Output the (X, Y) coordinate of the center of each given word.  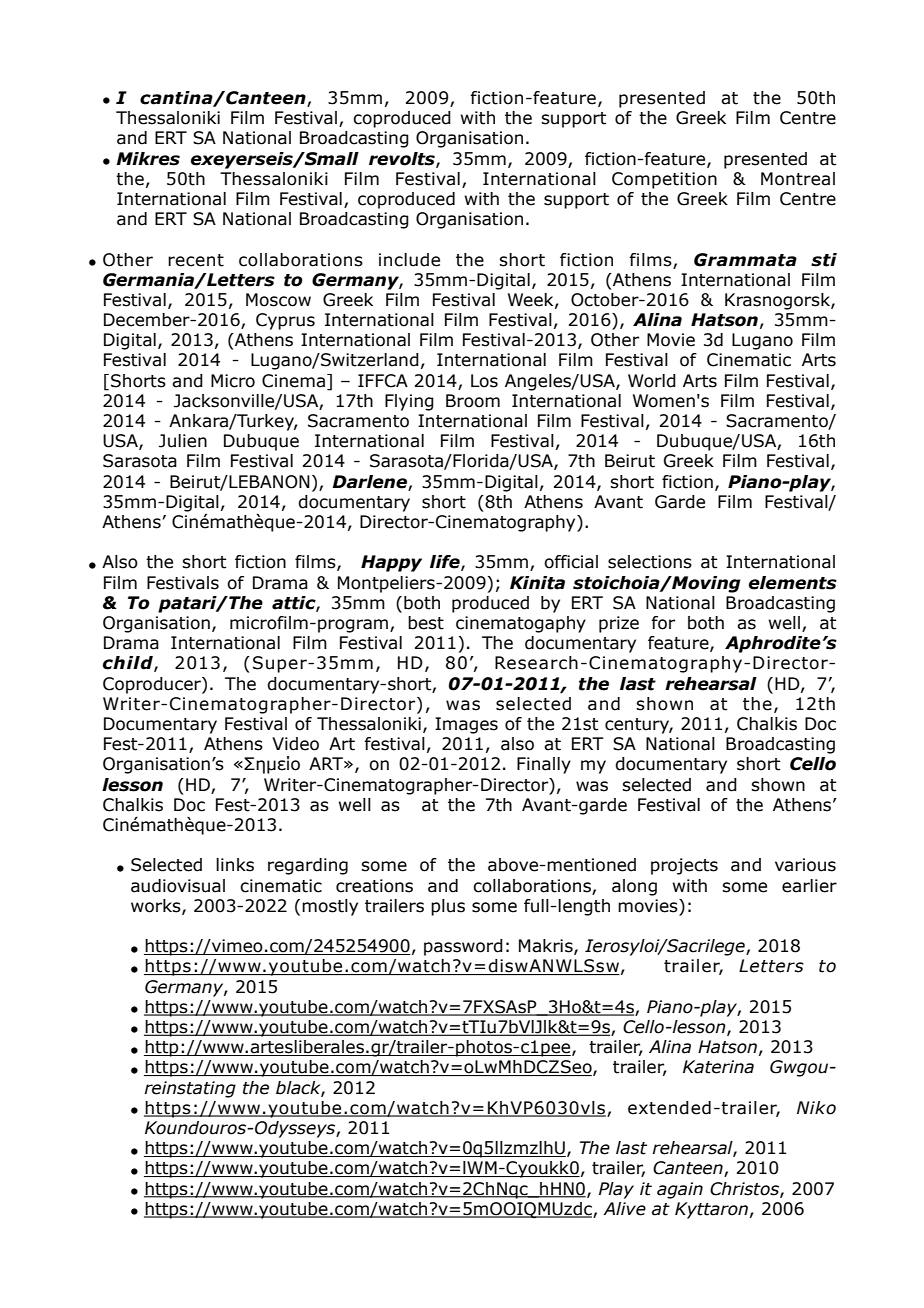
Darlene (369, 482)
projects (684, 866)
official (571, 562)
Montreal (798, 179)
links (235, 865)
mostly (330, 907)
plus (448, 907)
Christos (745, 1189)
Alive (624, 1209)
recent (196, 260)
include (409, 260)
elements (793, 583)
